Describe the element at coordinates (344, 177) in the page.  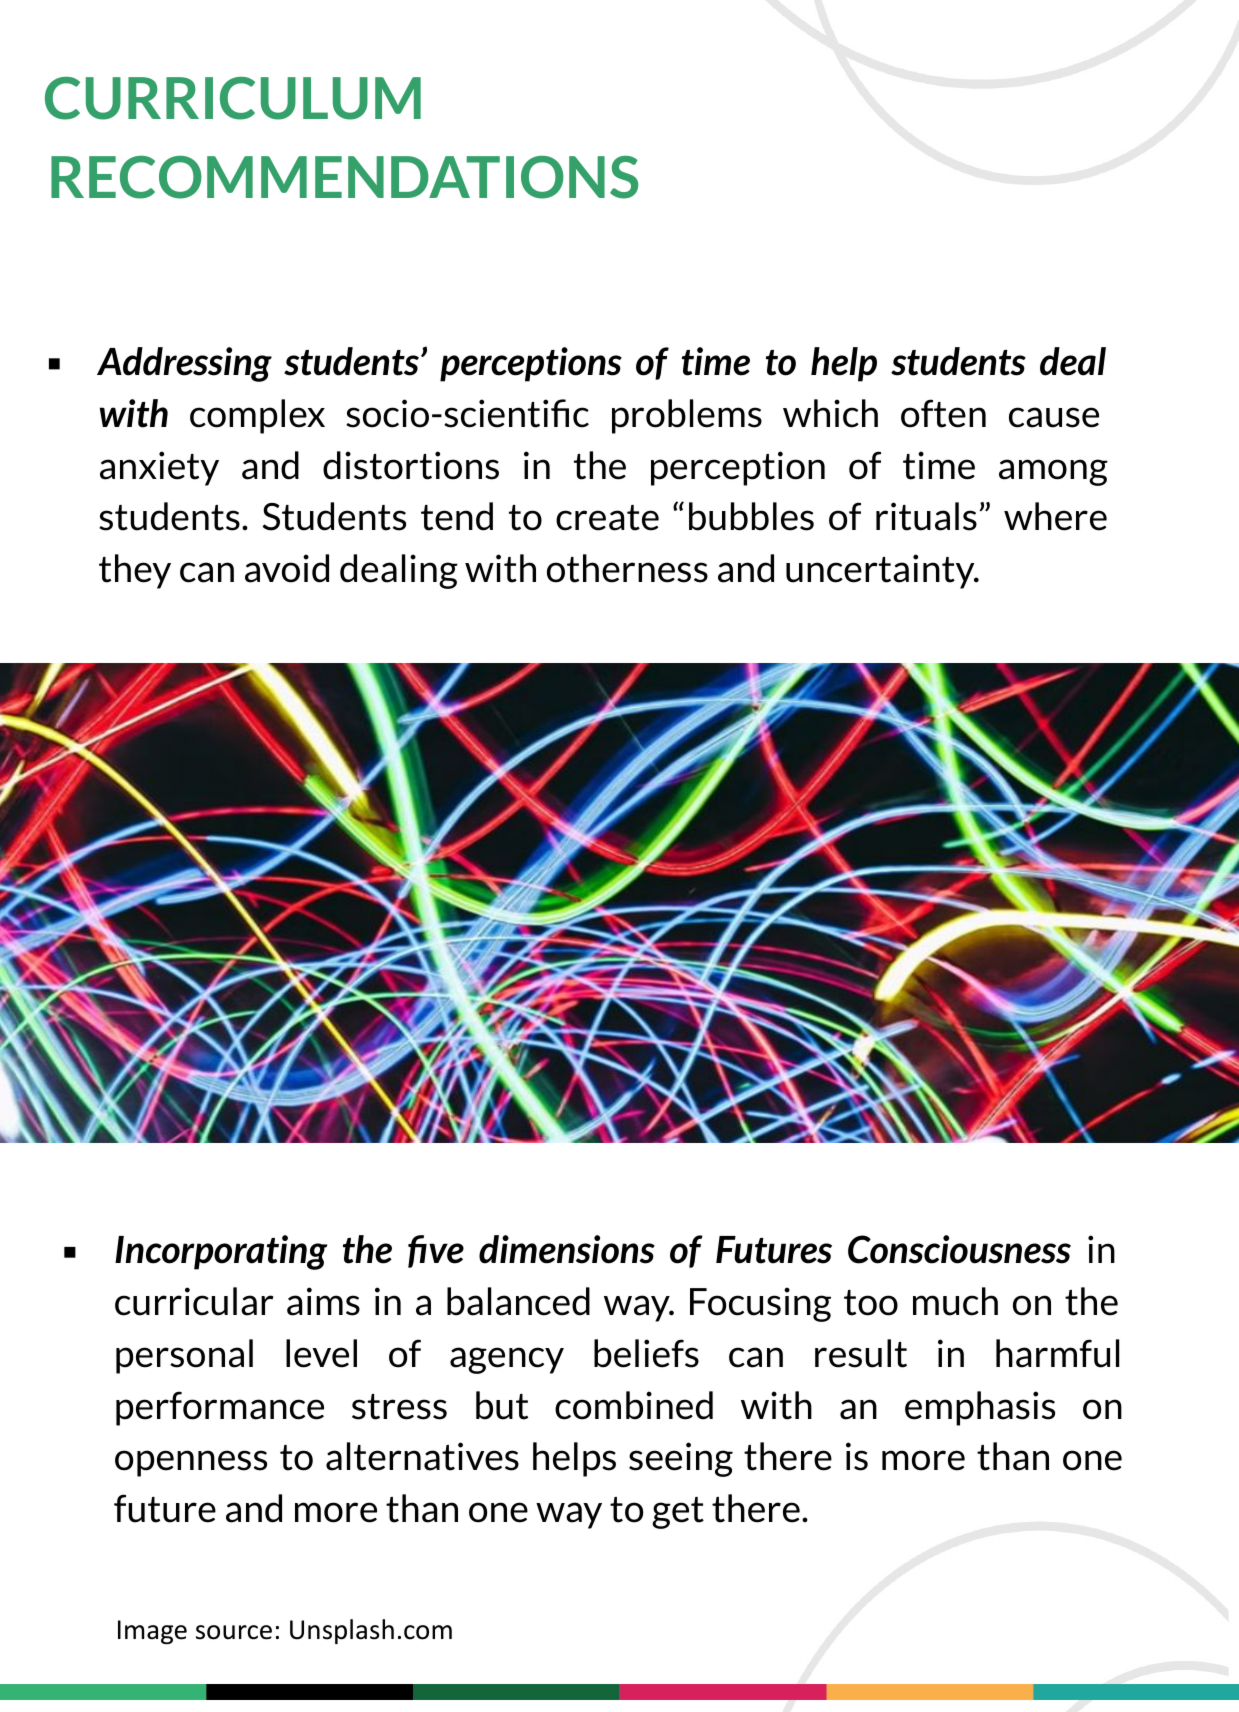
I see `RECOMMENDATIONS` at that location.
